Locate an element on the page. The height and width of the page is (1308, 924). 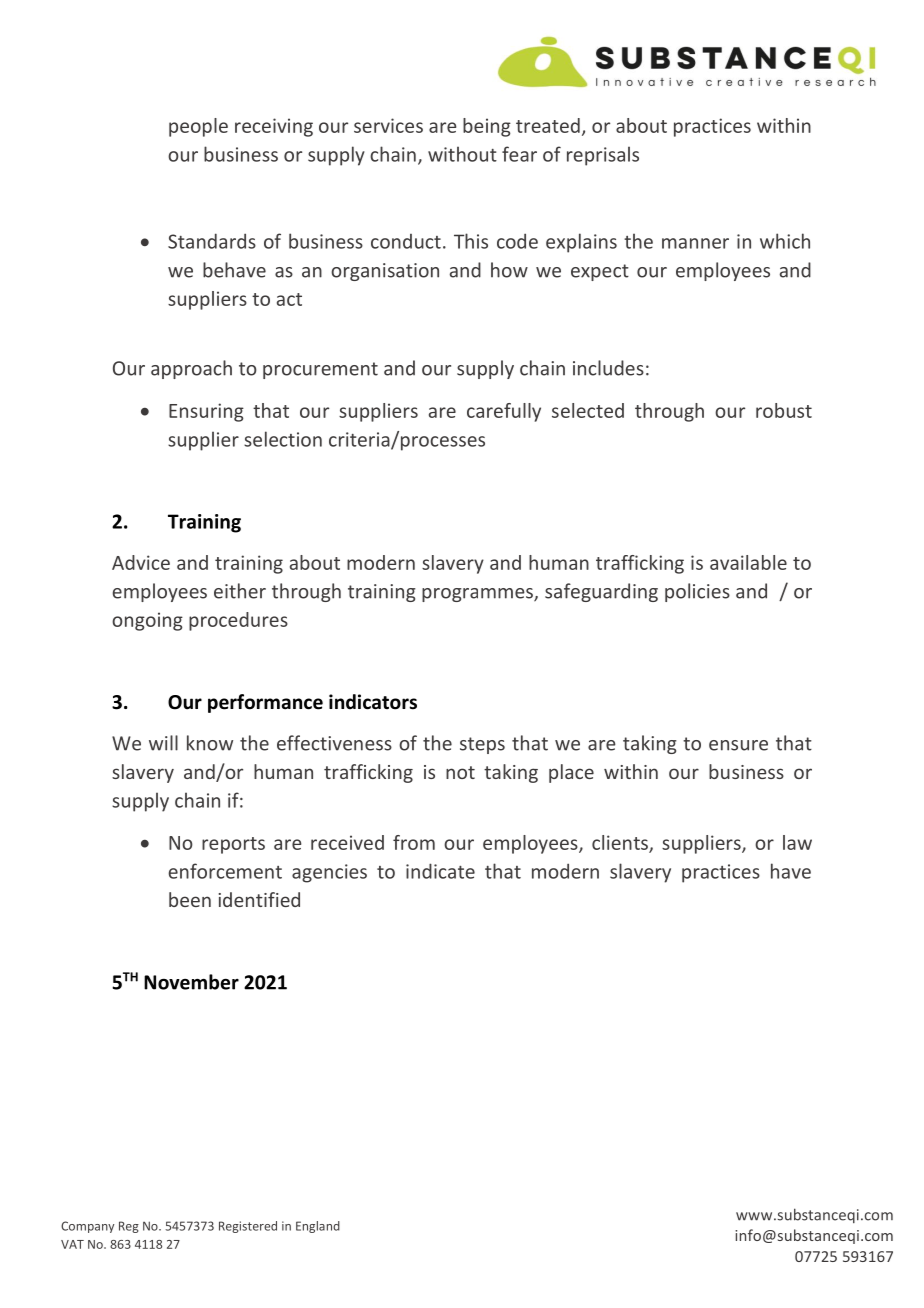
without is located at coordinates (462, 154).
